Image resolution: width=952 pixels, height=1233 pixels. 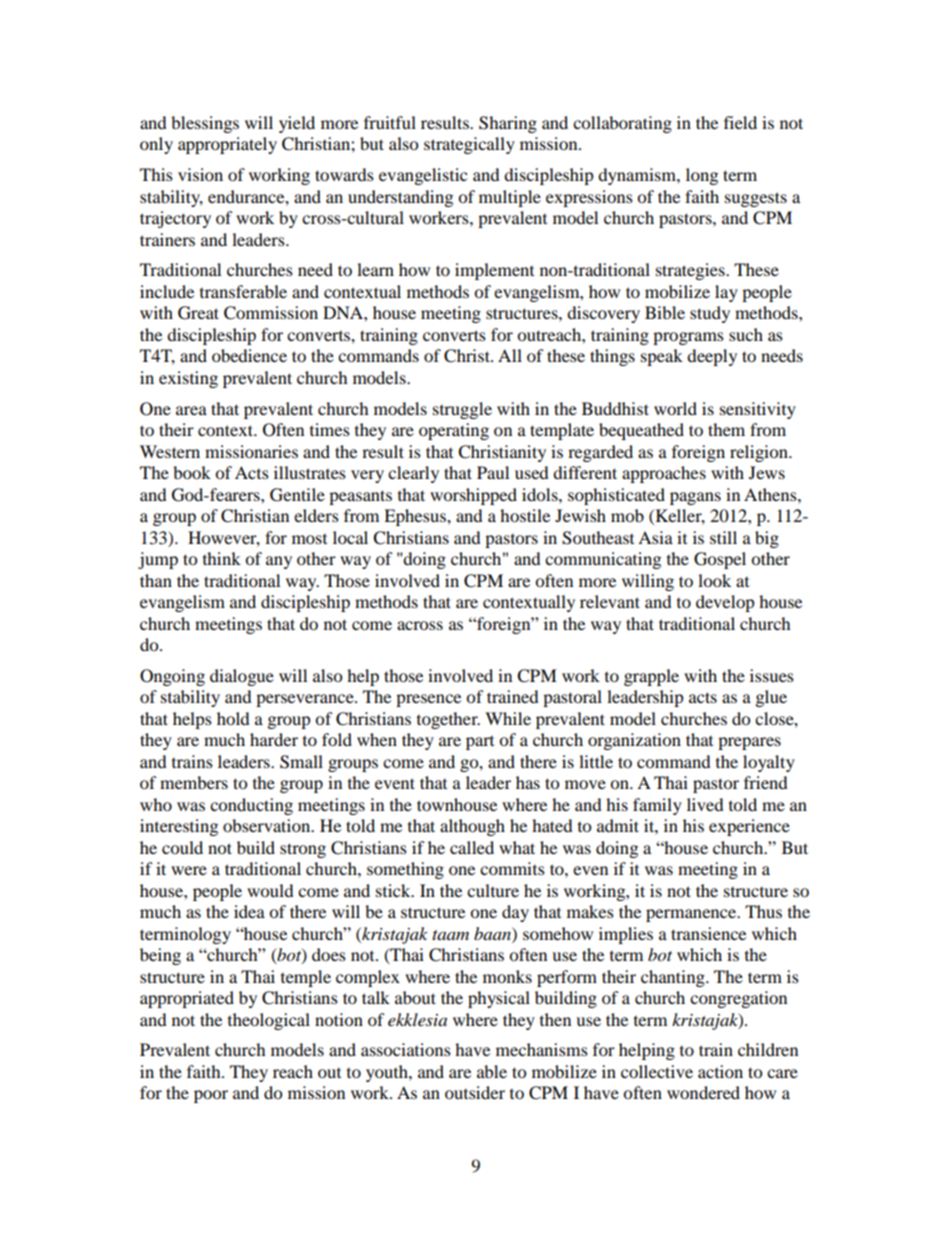 I want to click on outsider, so click(x=475, y=1092).
